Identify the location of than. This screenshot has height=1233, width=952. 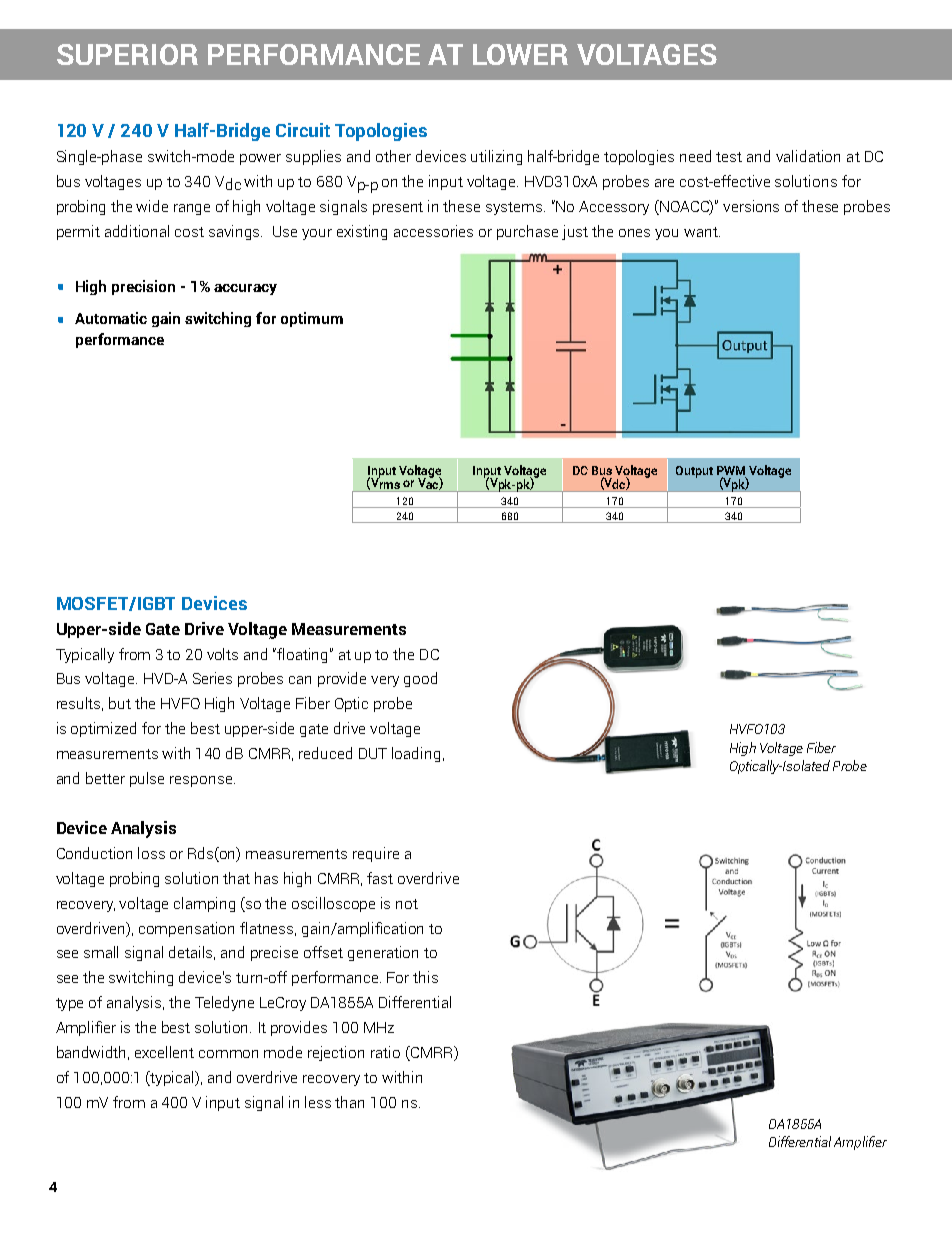
(349, 1102).
